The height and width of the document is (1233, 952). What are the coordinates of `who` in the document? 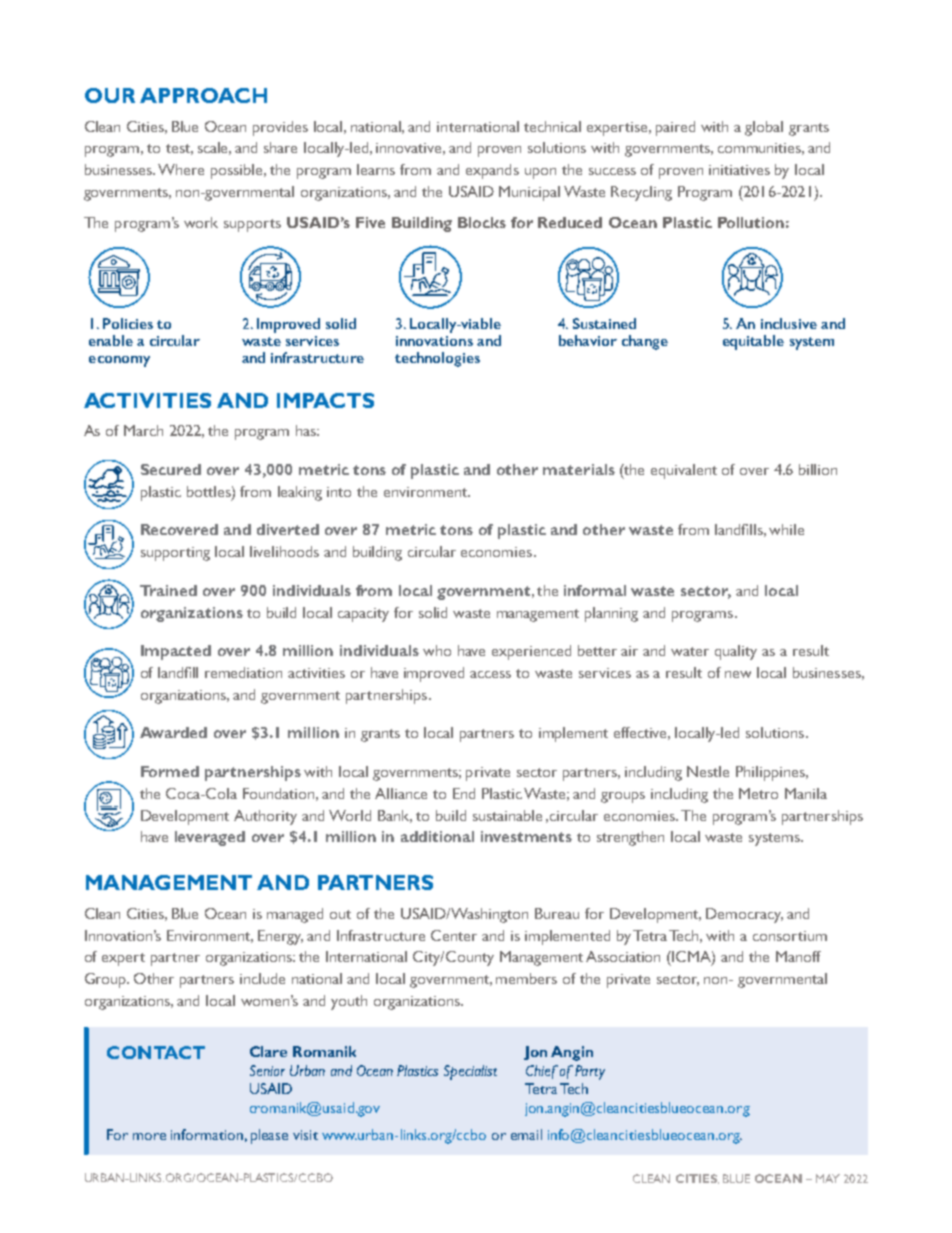 It's located at (437, 650).
